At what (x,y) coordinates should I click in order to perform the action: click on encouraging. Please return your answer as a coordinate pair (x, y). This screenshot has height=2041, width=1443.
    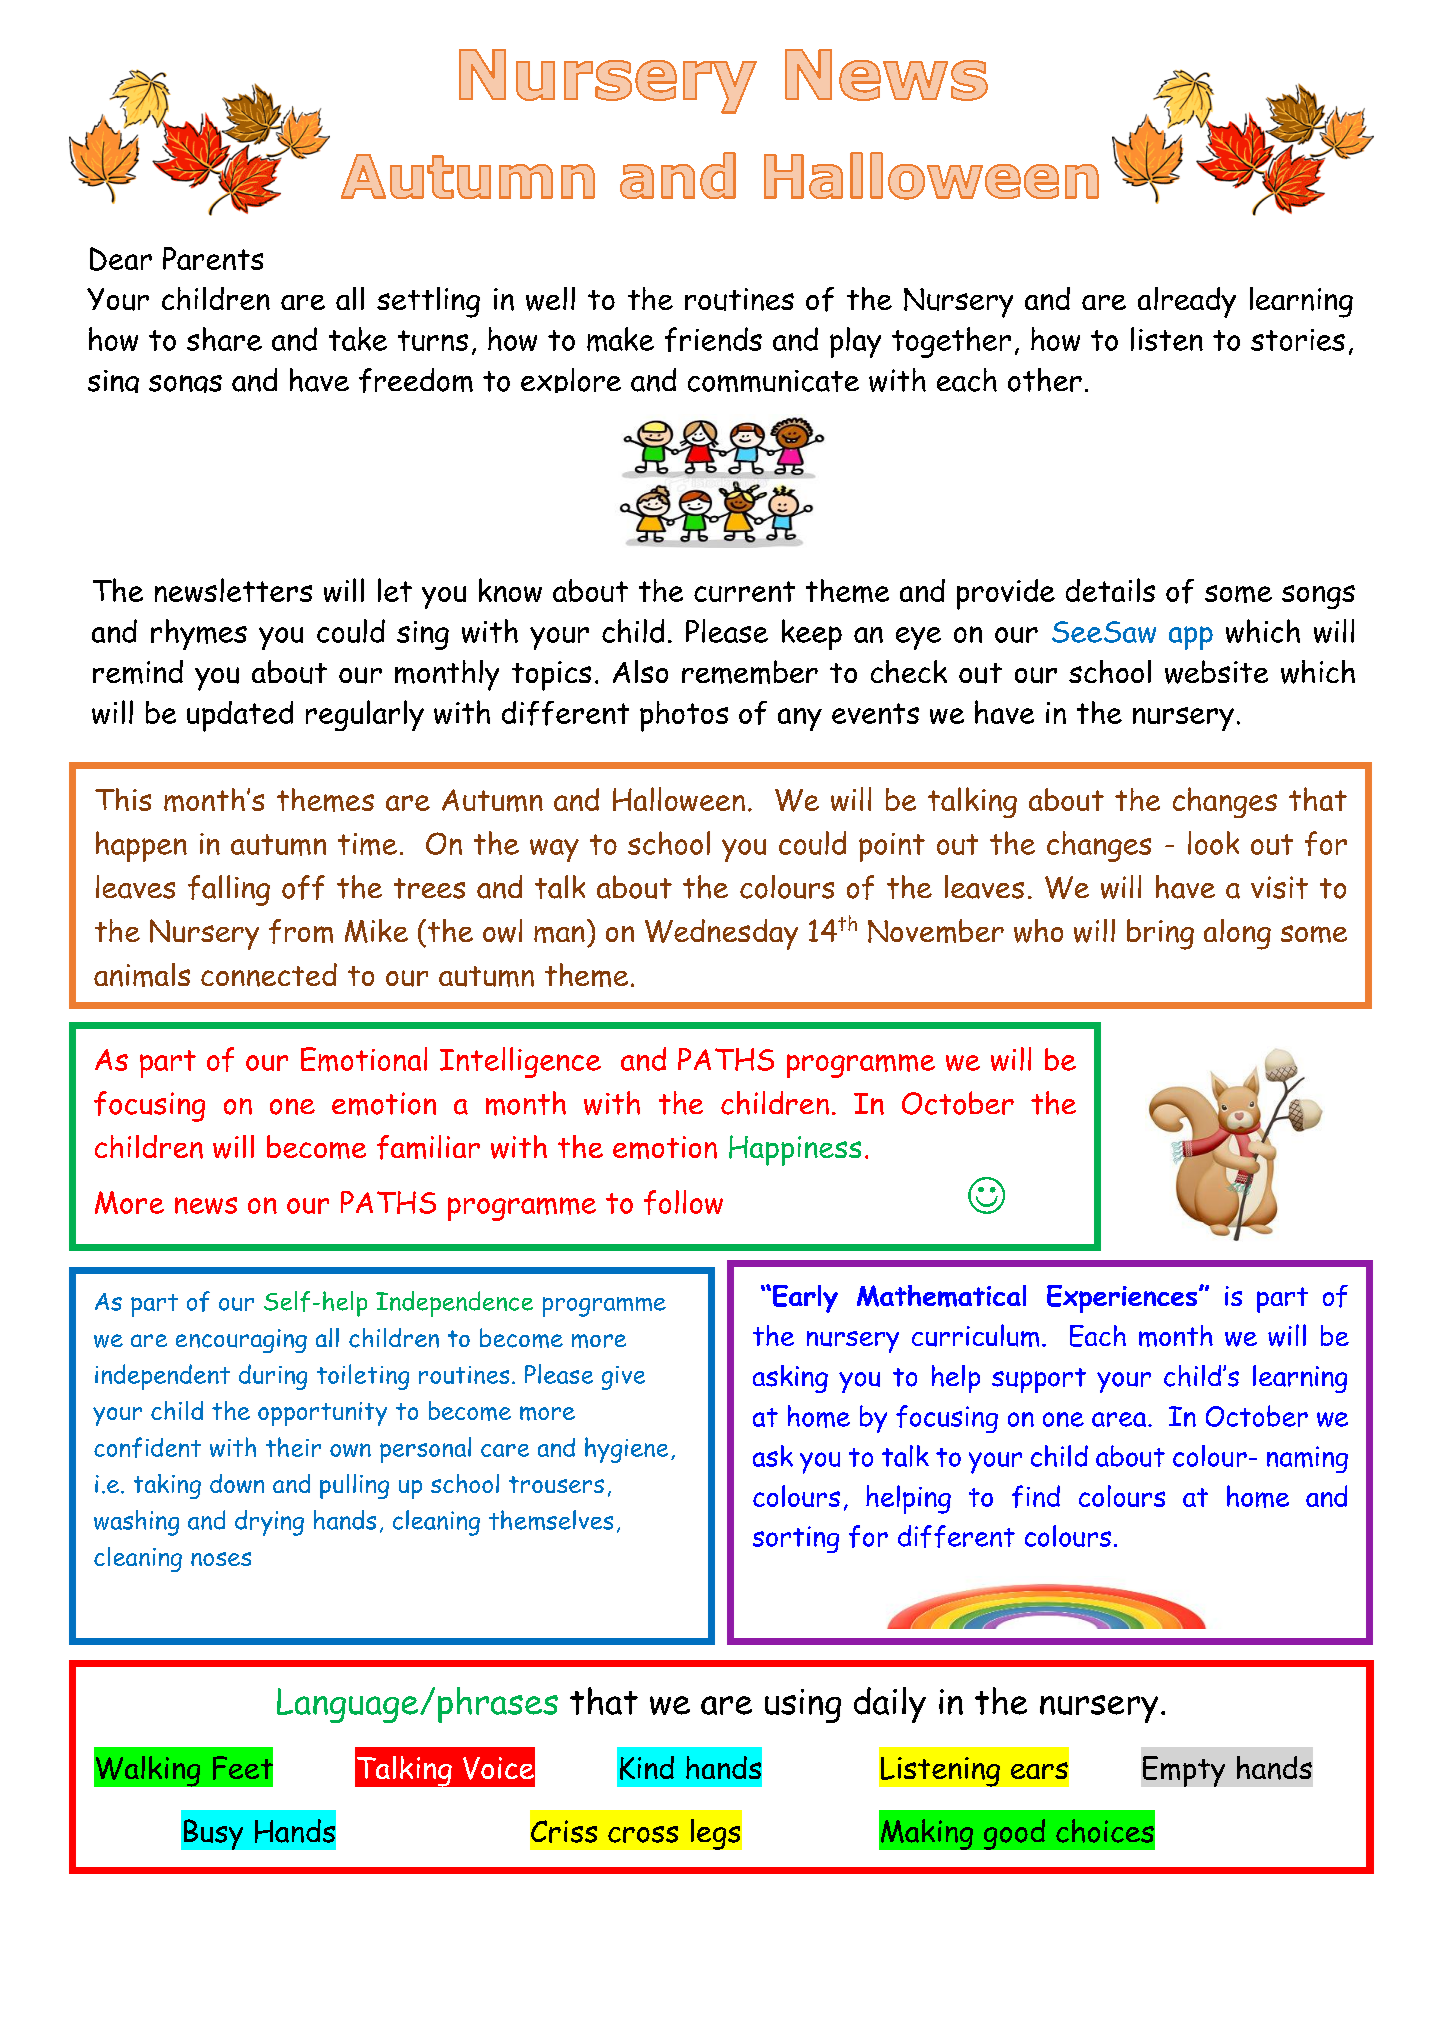
    Looking at the image, I should click on (241, 1341).
